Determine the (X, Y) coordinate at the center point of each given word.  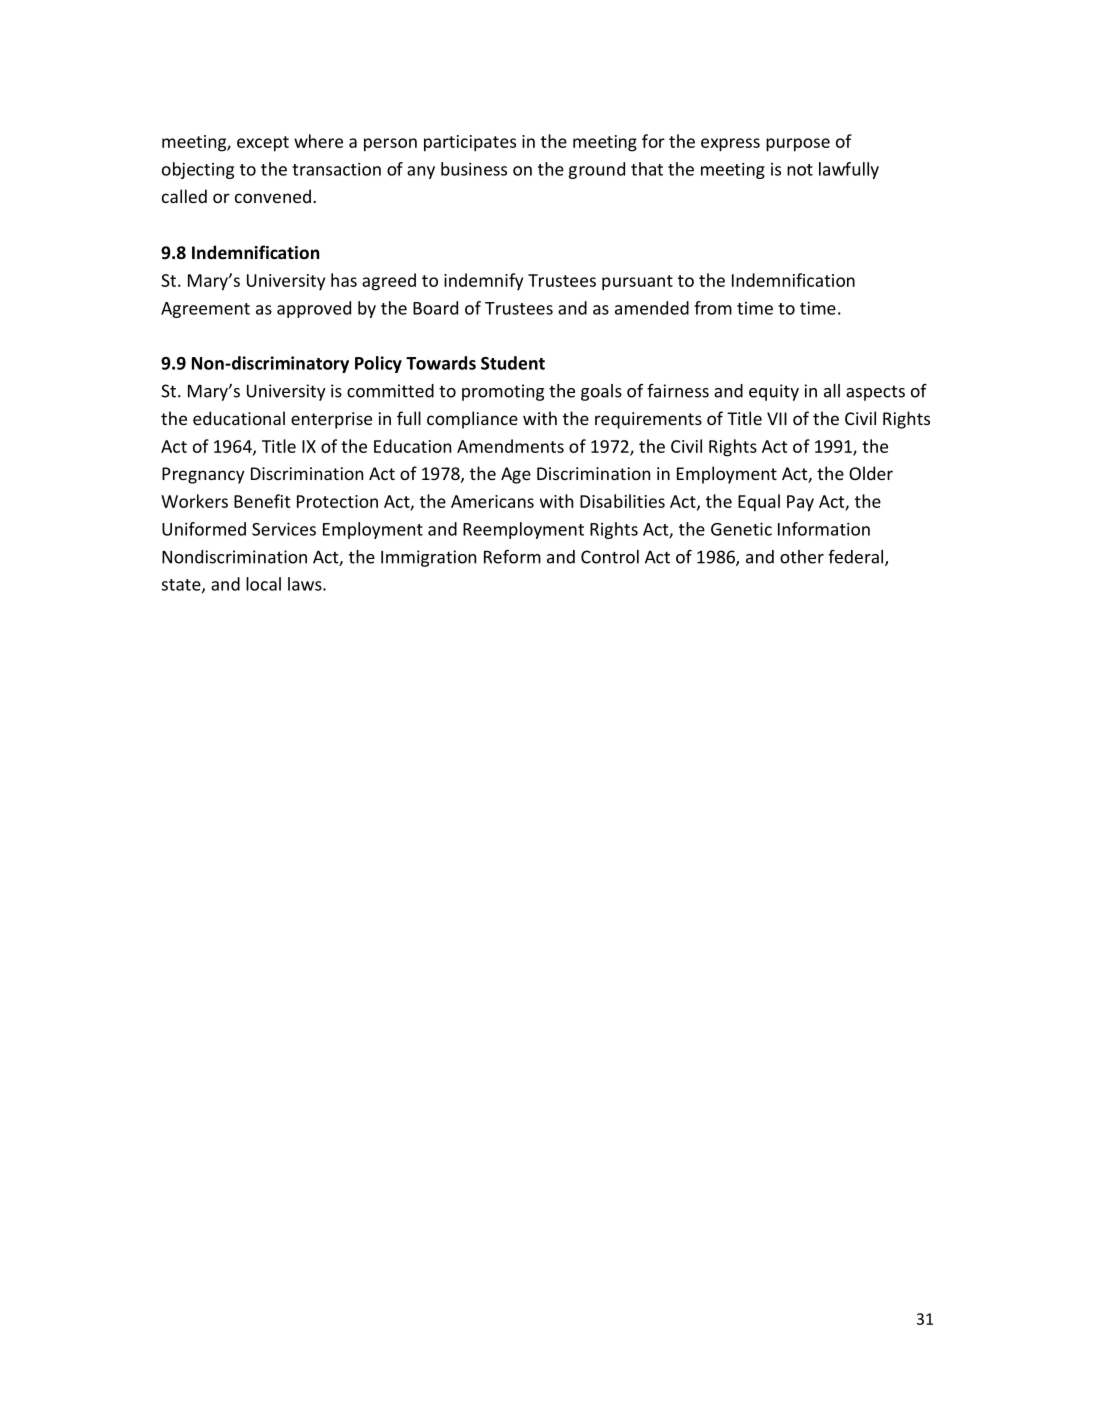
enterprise (331, 420)
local (263, 584)
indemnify (483, 281)
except (263, 144)
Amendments (510, 446)
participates (470, 143)
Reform (512, 557)
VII (777, 418)
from (713, 308)
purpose (798, 145)
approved (314, 309)
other (802, 557)
